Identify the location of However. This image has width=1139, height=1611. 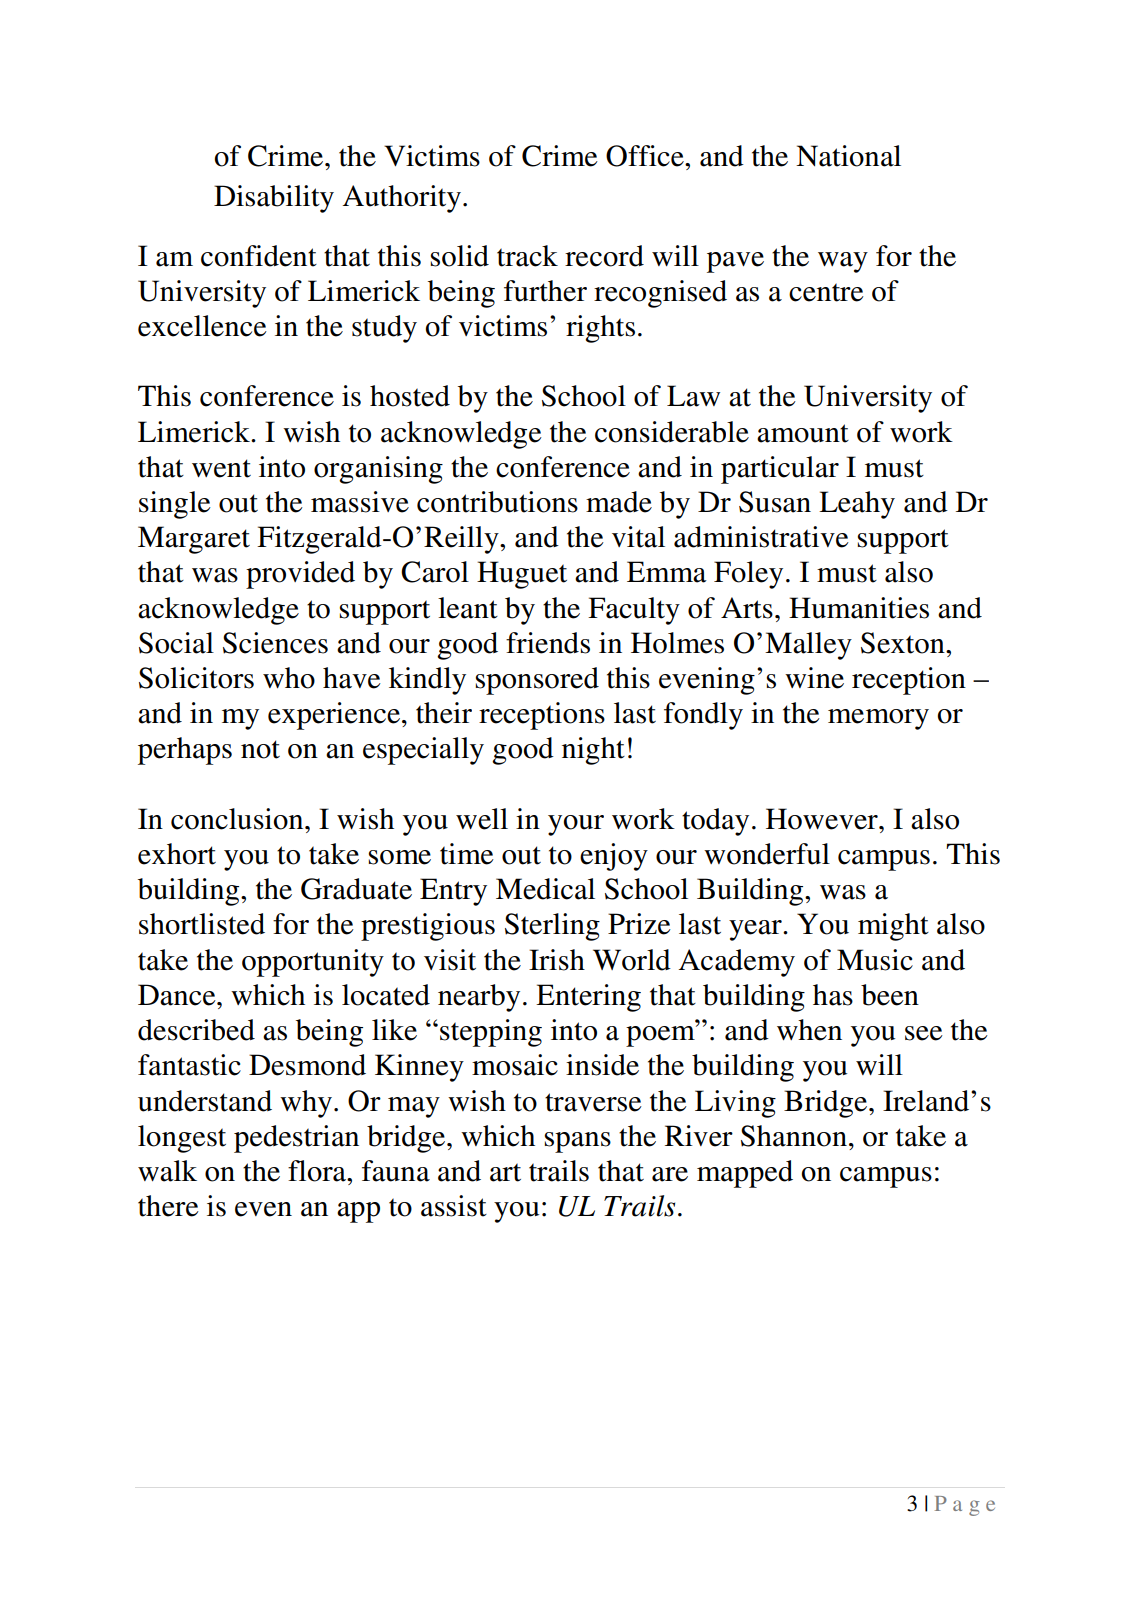
(823, 819).
